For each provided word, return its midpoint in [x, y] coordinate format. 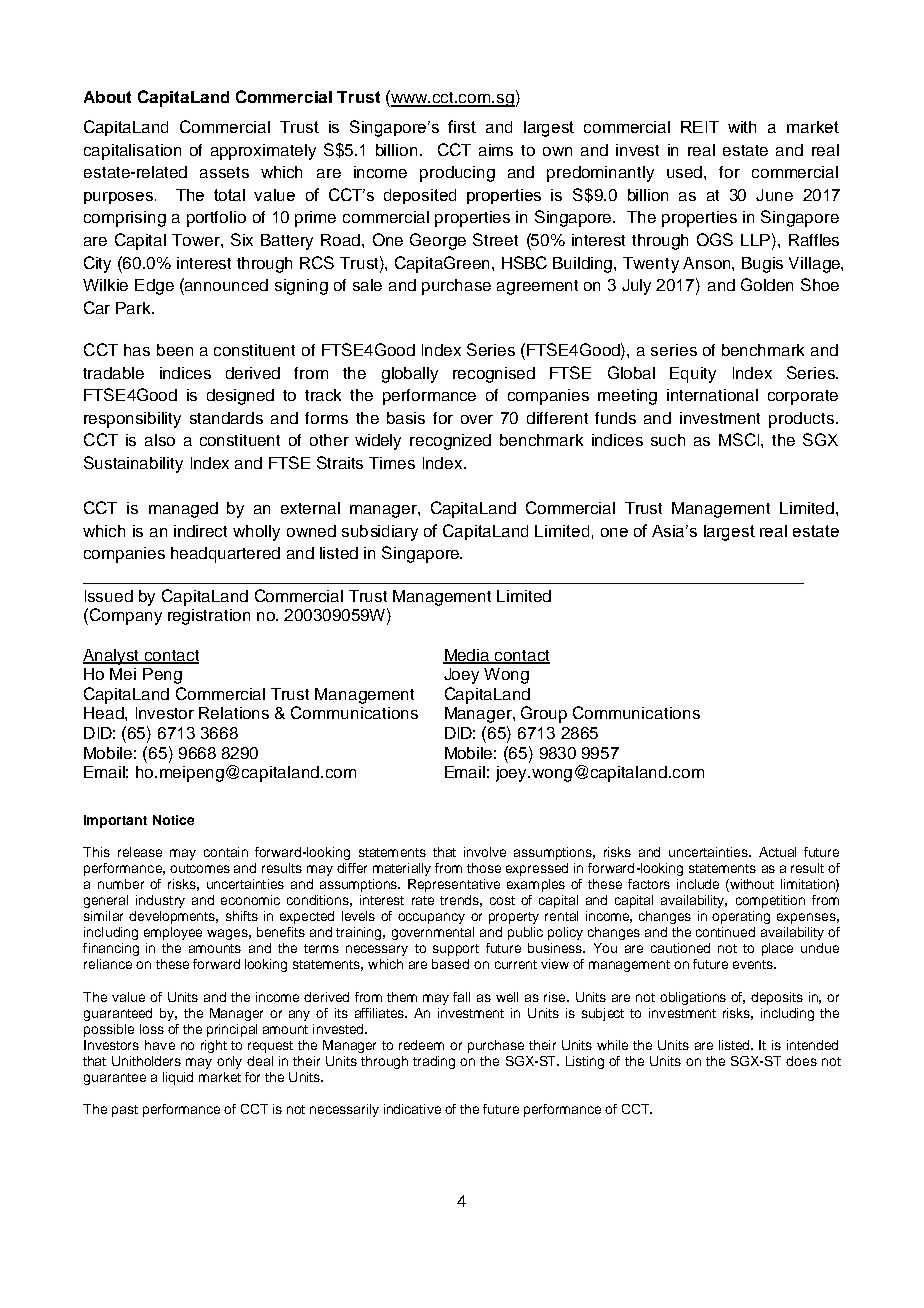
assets [224, 172]
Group [544, 714]
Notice [173, 820]
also [160, 440]
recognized [450, 442]
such [668, 440]
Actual [777, 852]
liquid [178, 1078]
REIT [700, 127]
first [462, 126]
